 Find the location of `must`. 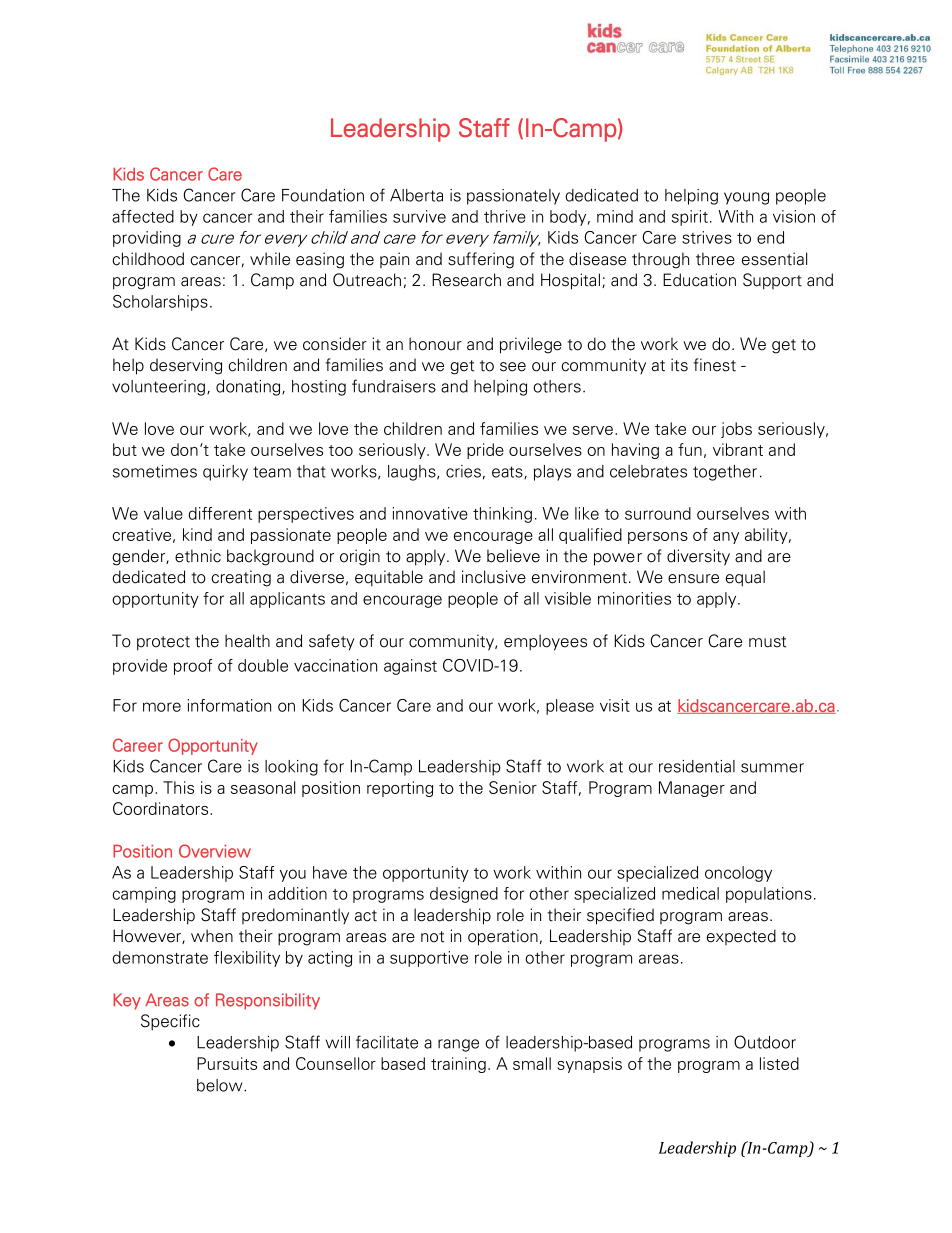

must is located at coordinates (767, 642).
